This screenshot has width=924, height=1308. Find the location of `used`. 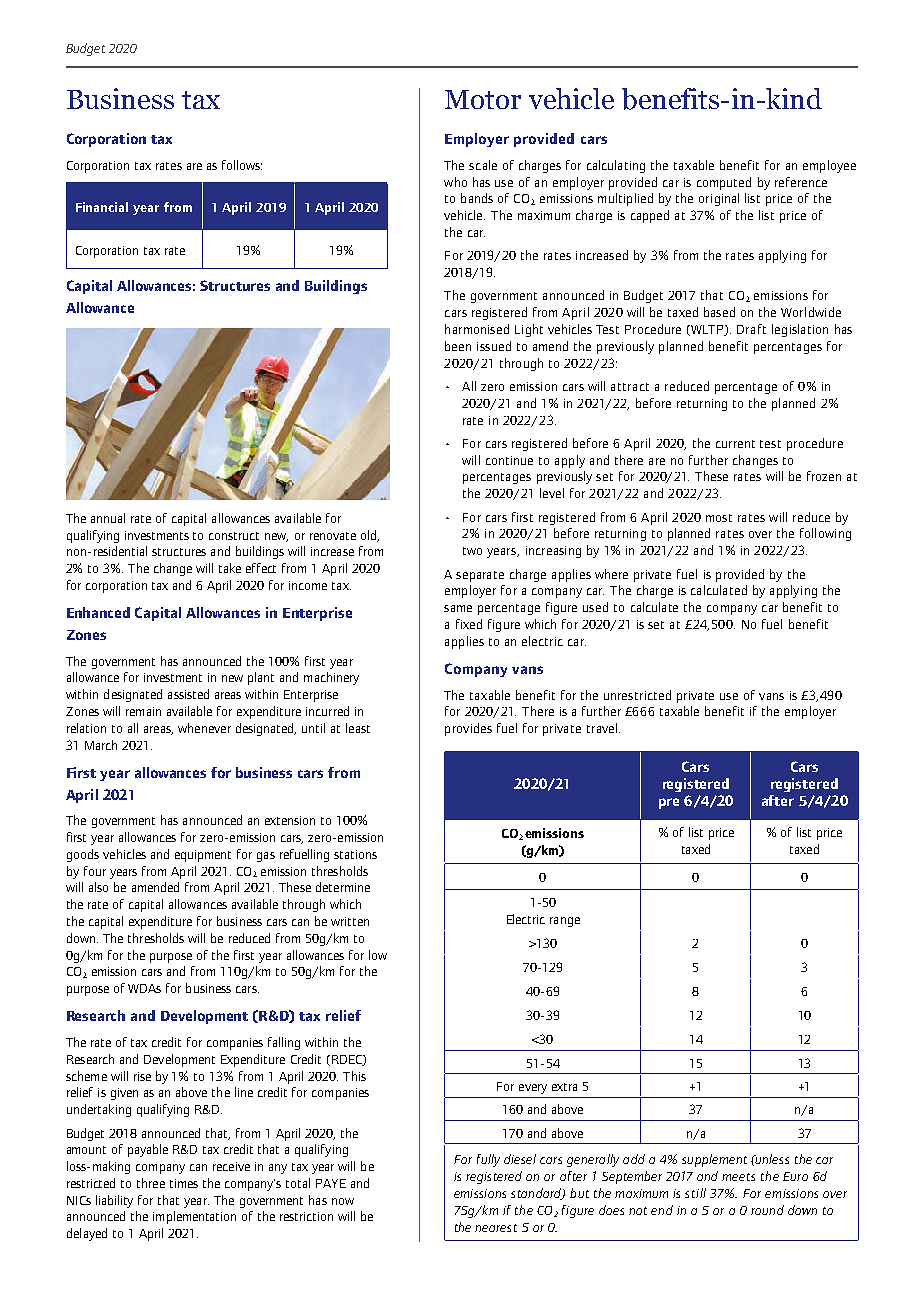

used is located at coordinates (595, 607).
